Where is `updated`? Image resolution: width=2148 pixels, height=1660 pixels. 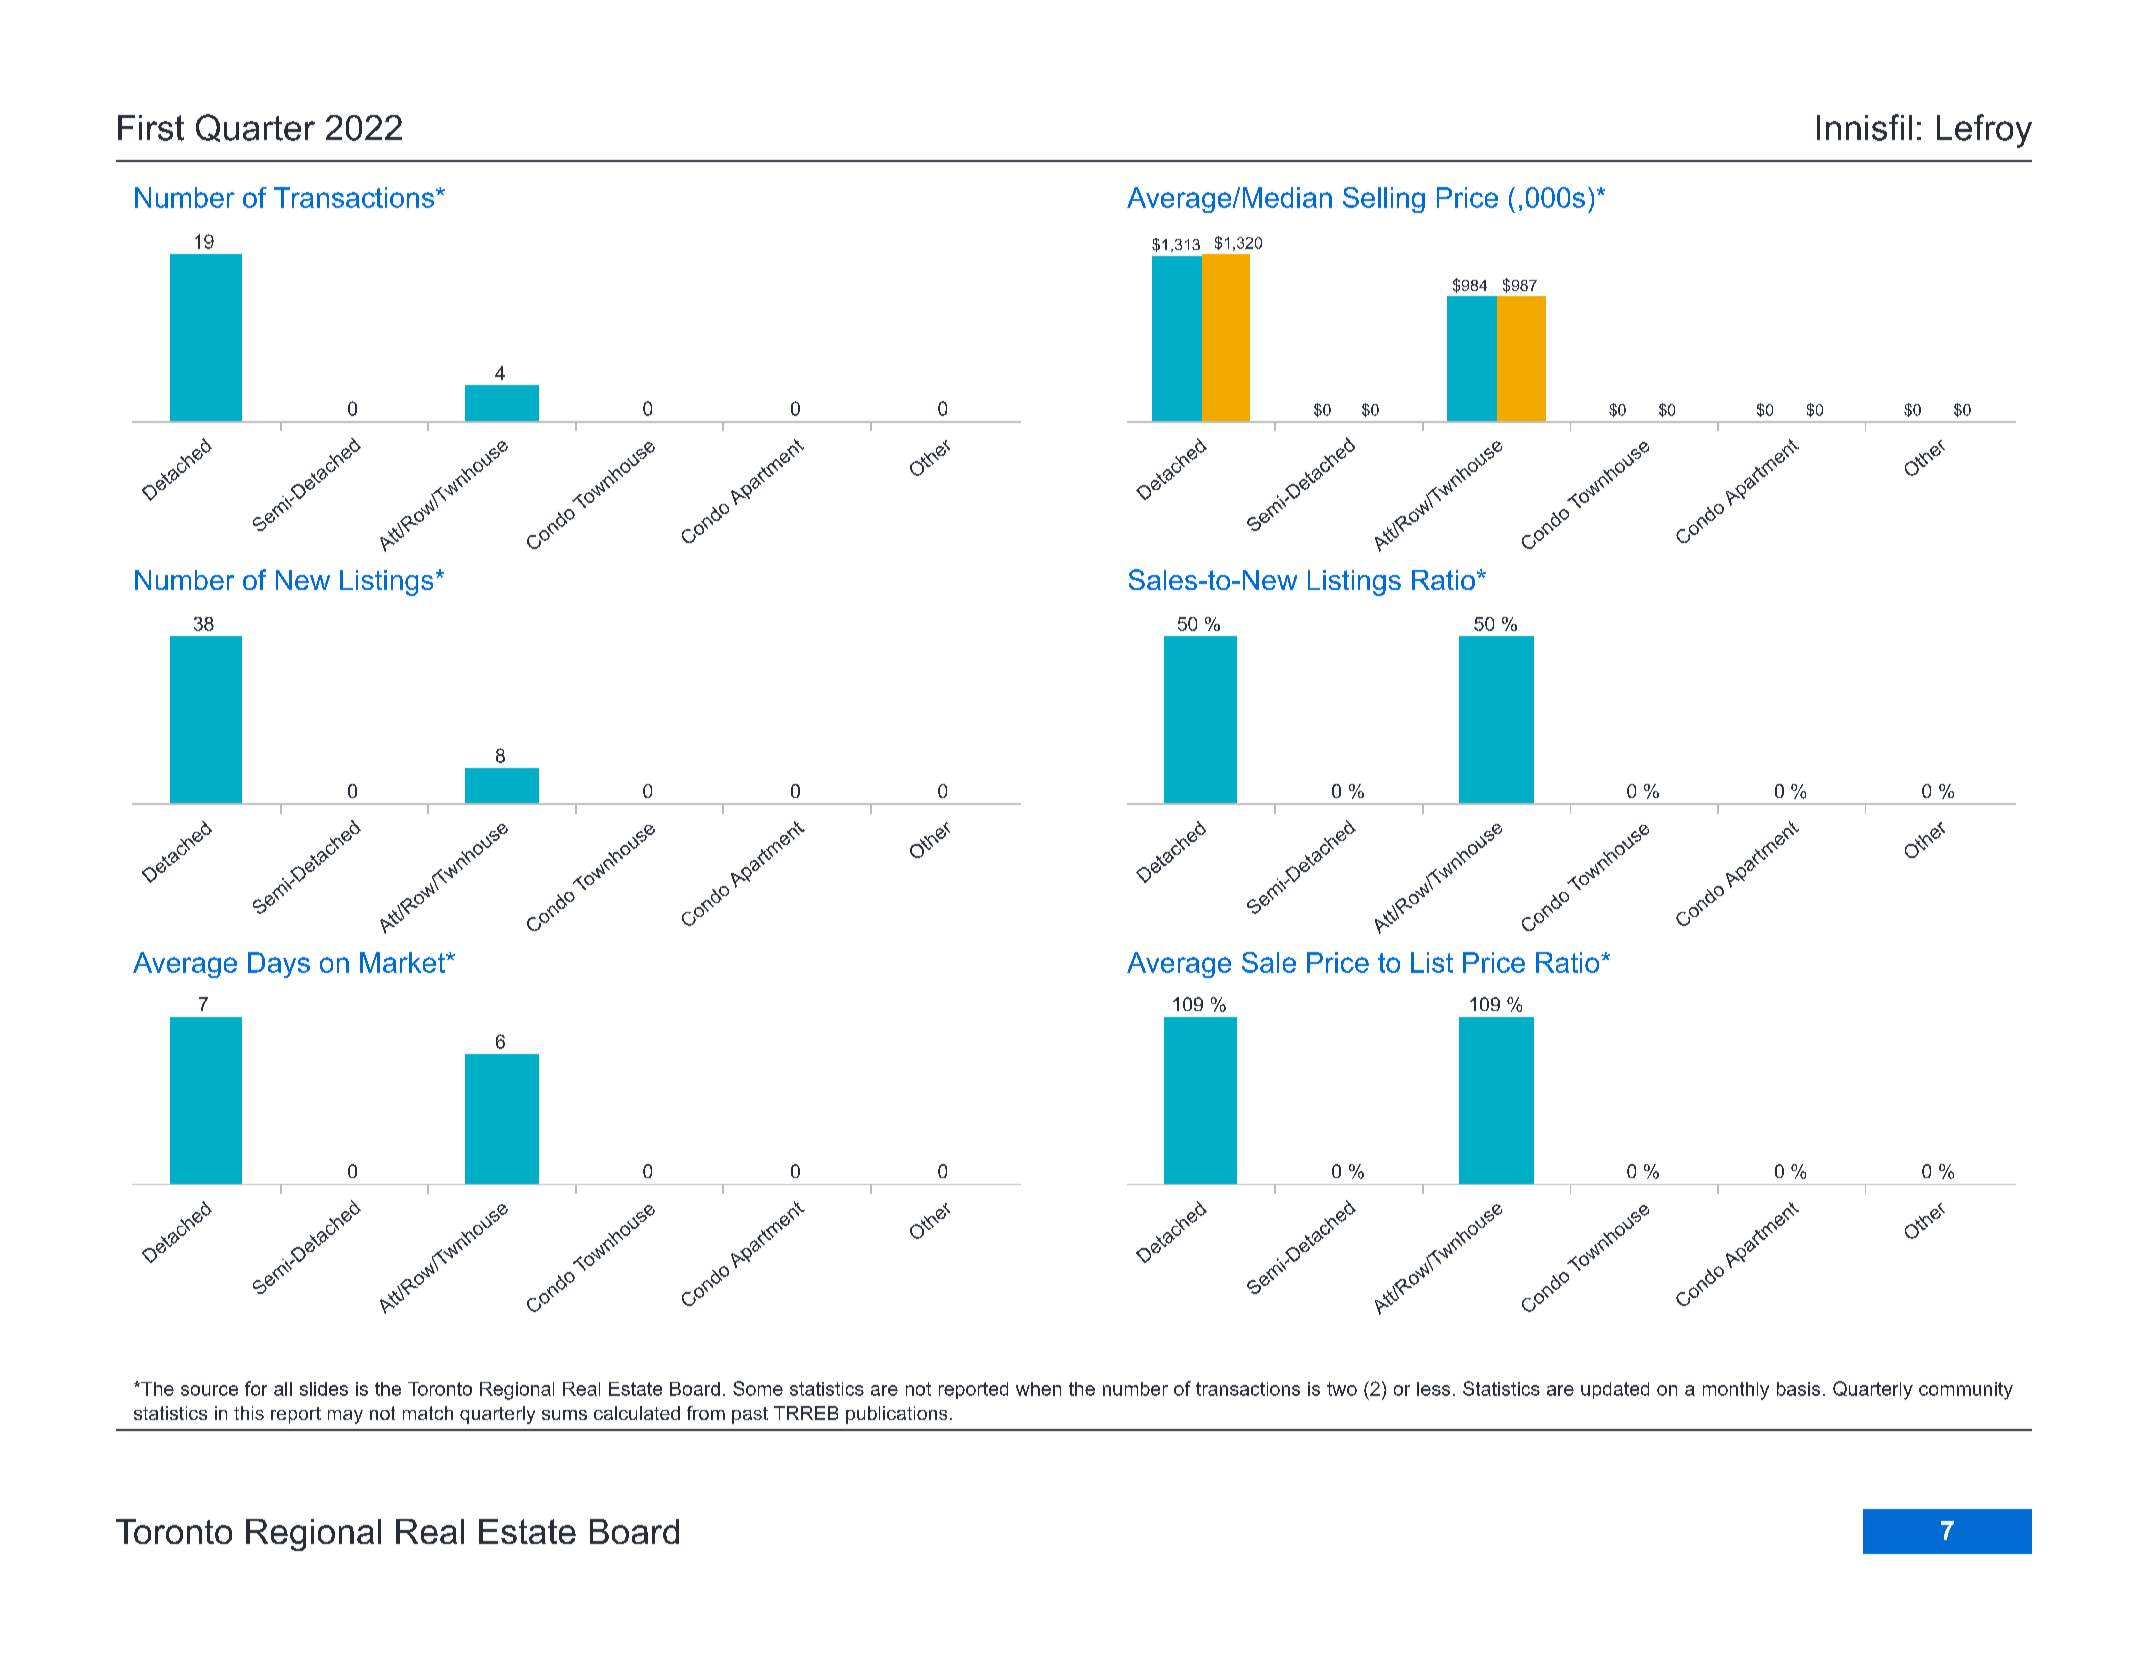
updated is located at coordinates (1615, 1390).
